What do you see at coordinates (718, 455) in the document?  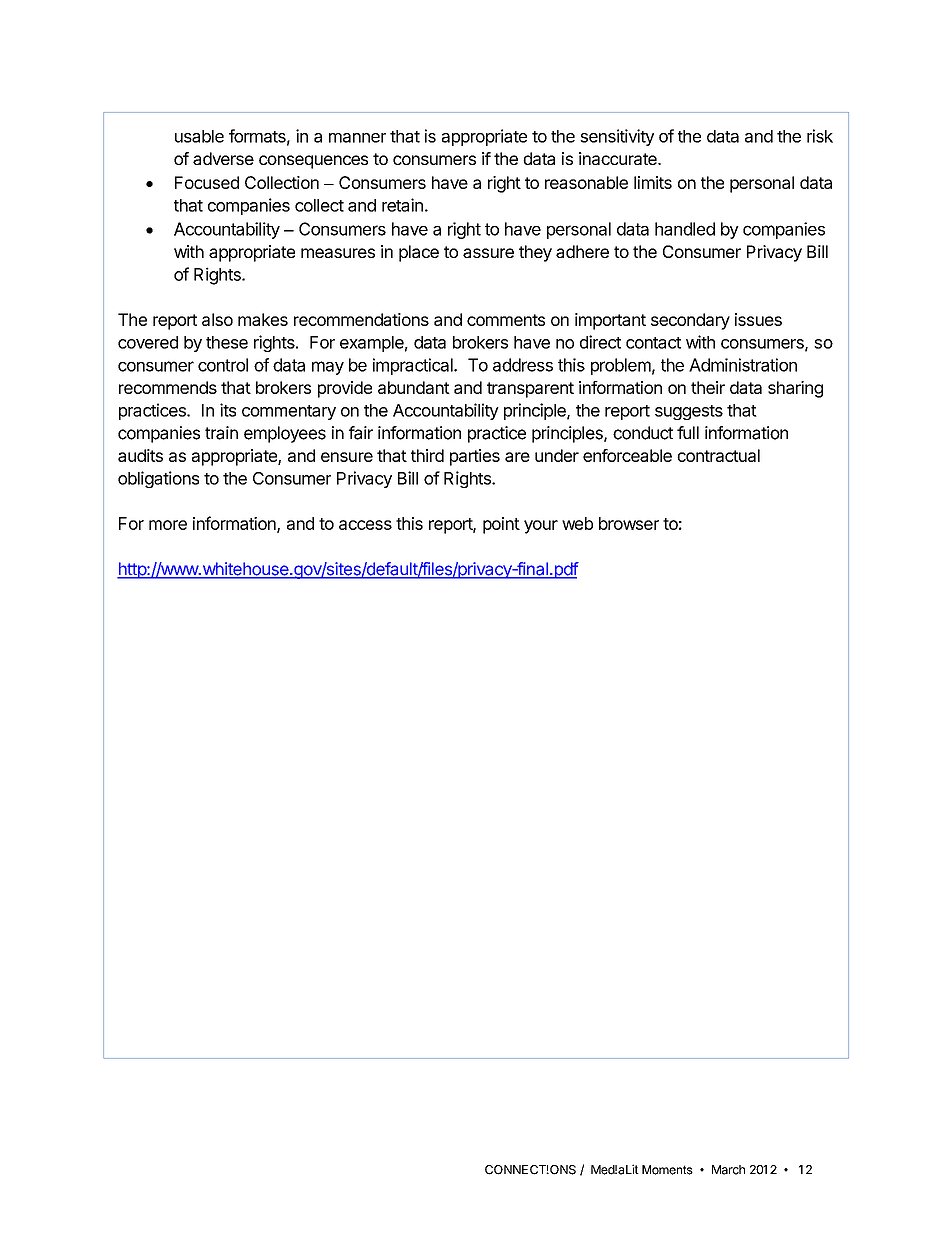 I see `contractual` at bounding box center [718, 455].
